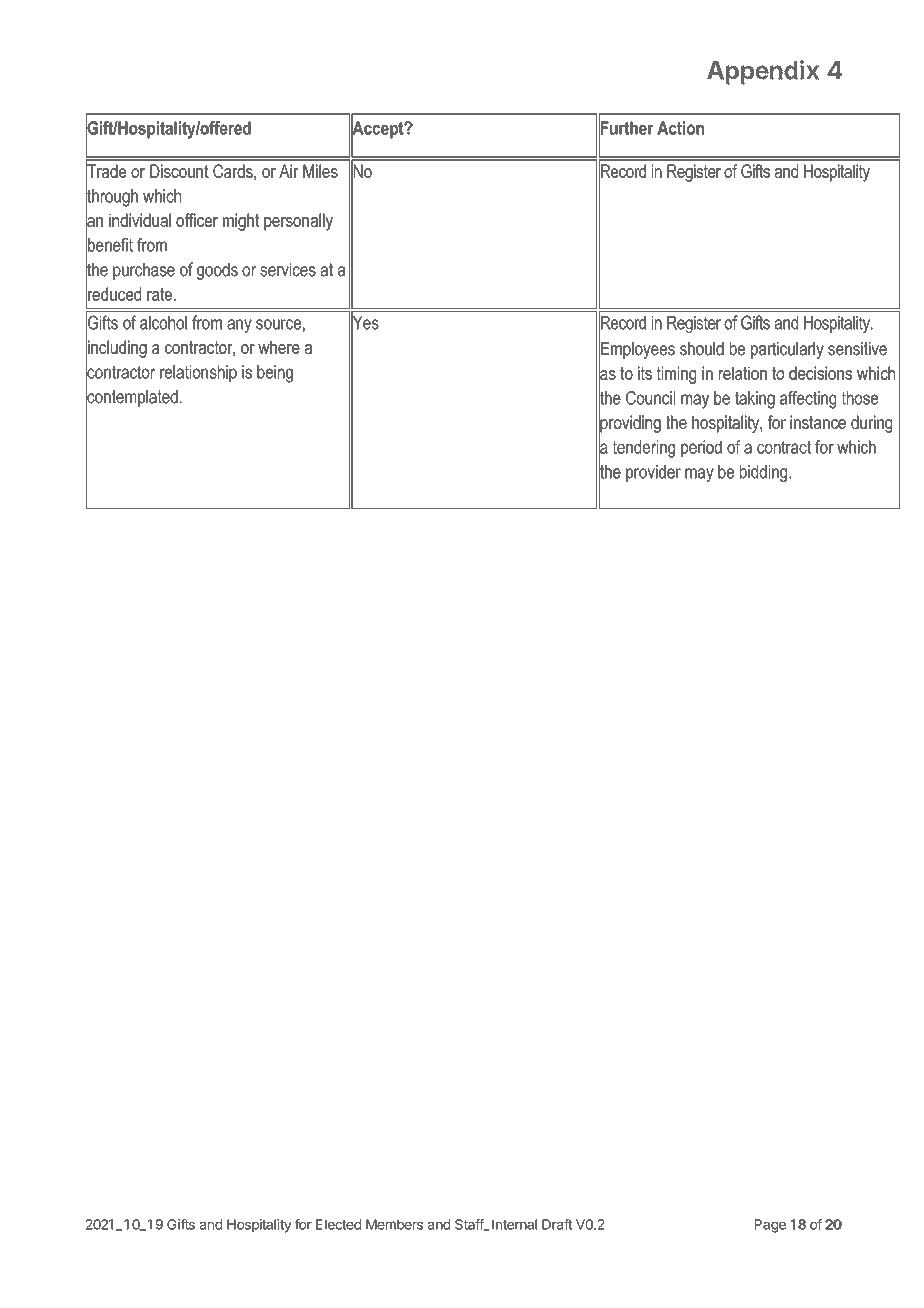 The image size is (924, 1308). What do you see at coordinates (338, 1224) in the page?
I see `Elected` at bounding box center [338, 1224].
